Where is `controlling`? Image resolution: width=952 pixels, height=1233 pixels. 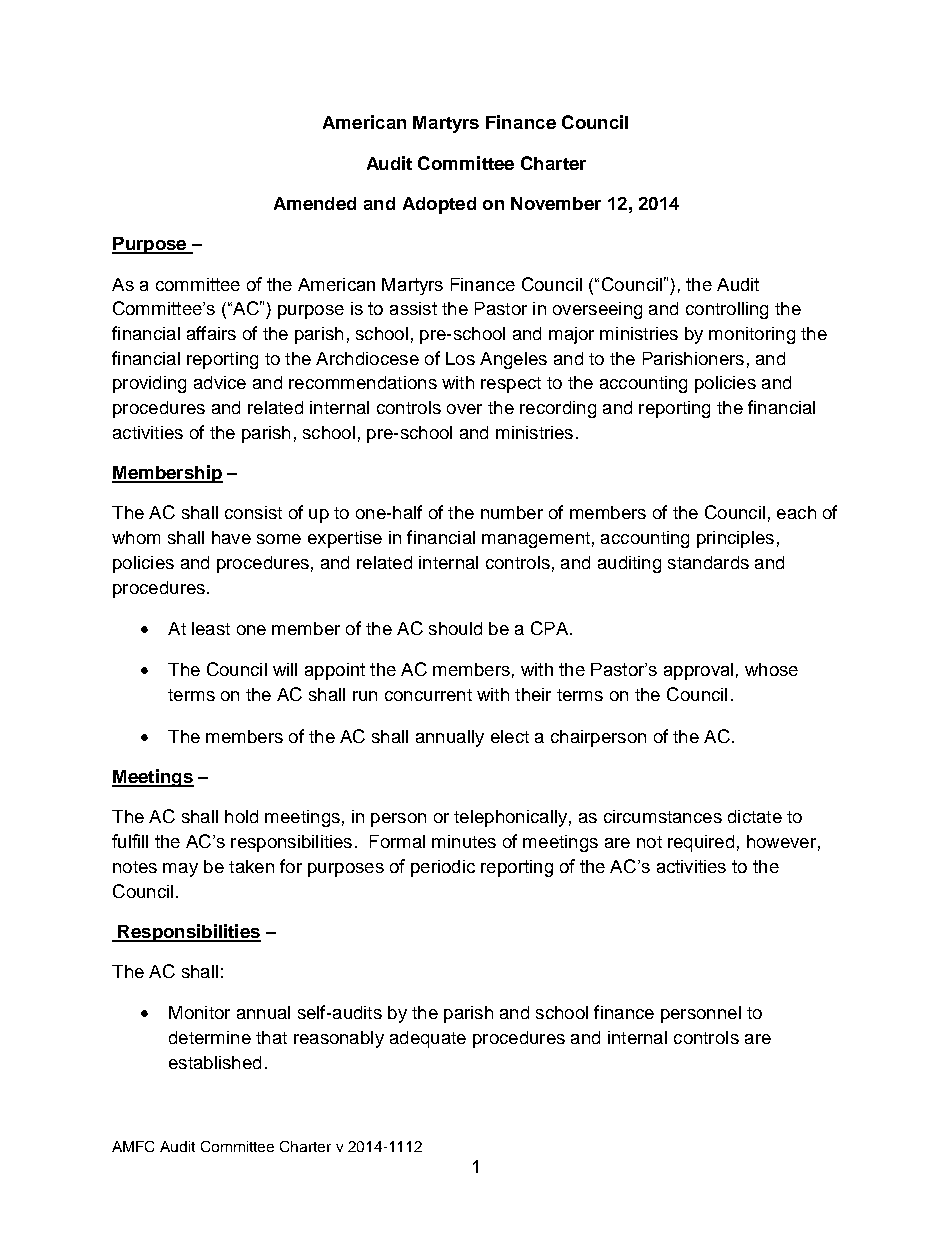 controlling is located at coordinates (727, 310).
